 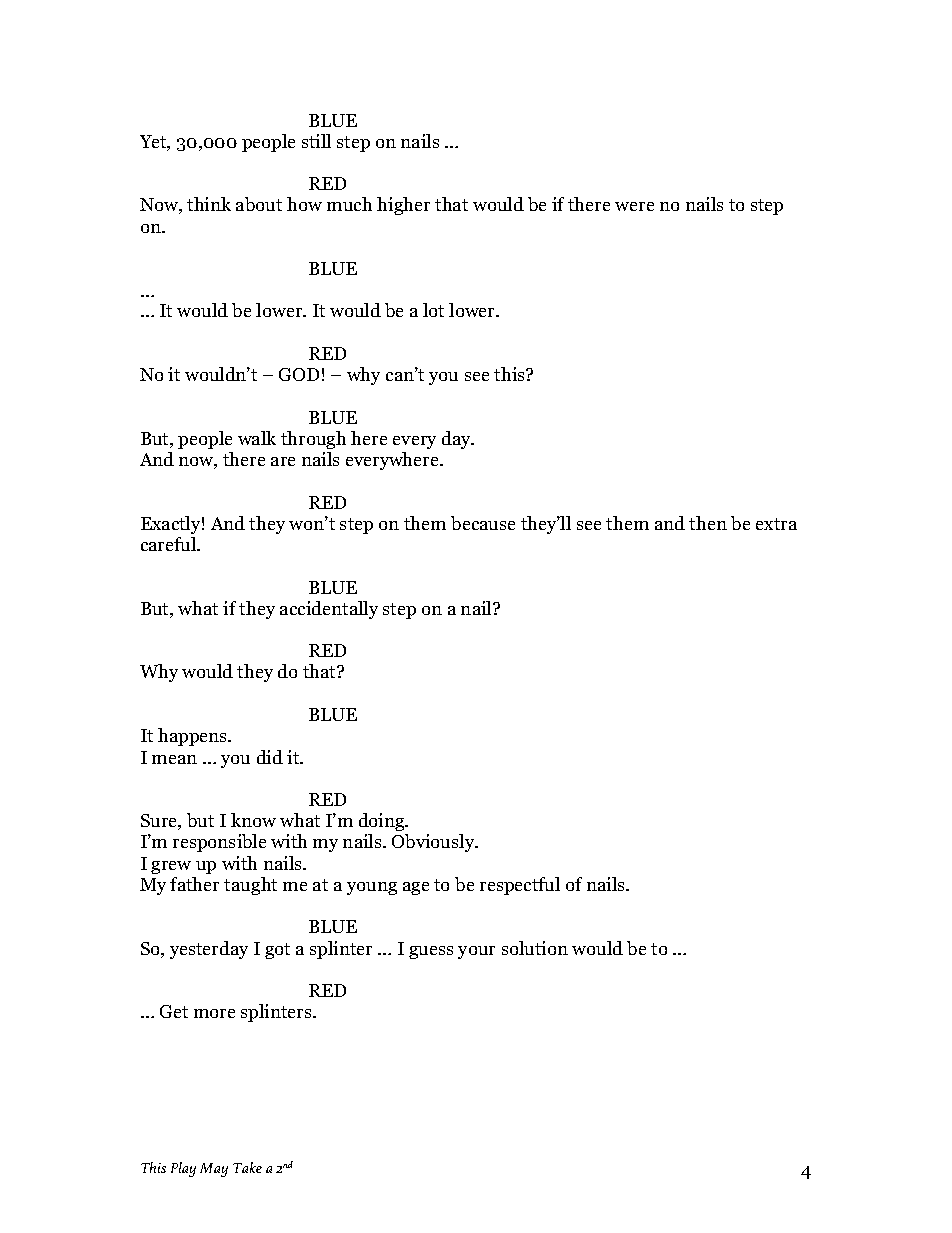 I want to click on then, so click(x=708, y=523).
